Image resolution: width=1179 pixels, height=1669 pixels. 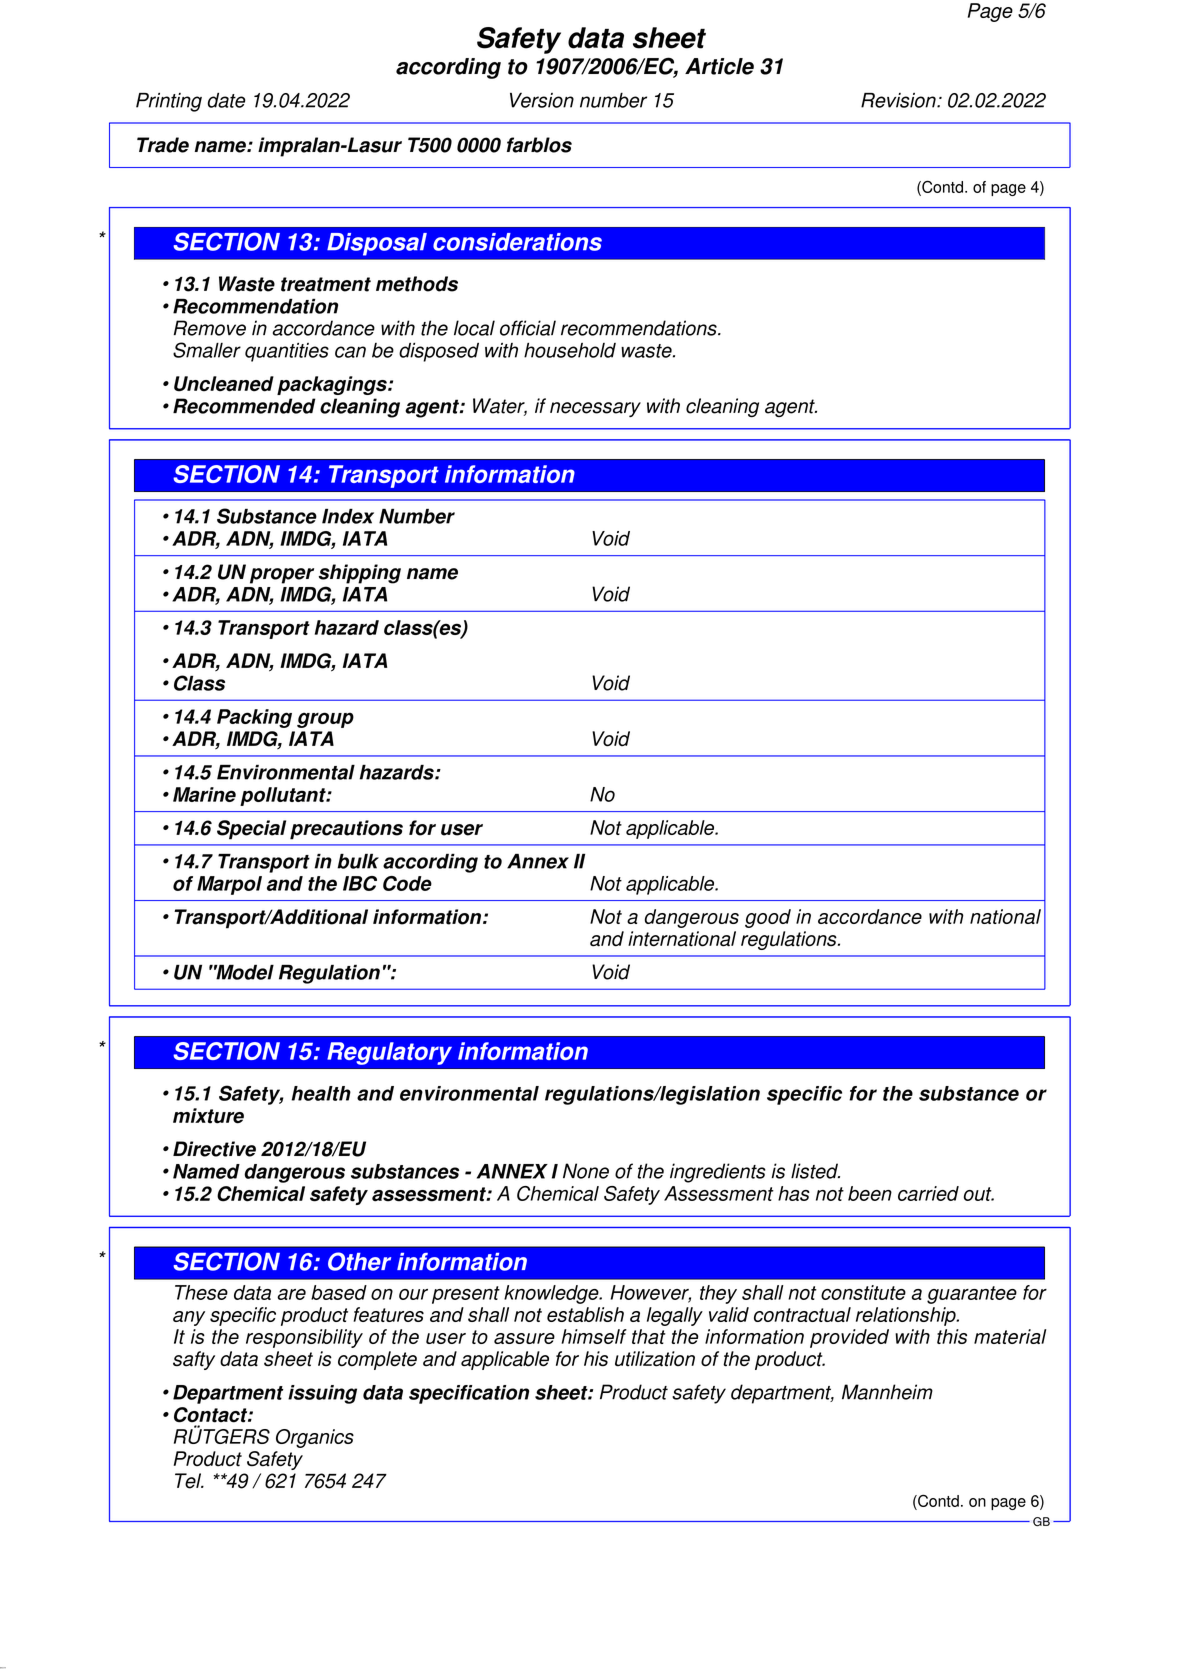 I want to click on shipping, so click(x=359, y=574).
